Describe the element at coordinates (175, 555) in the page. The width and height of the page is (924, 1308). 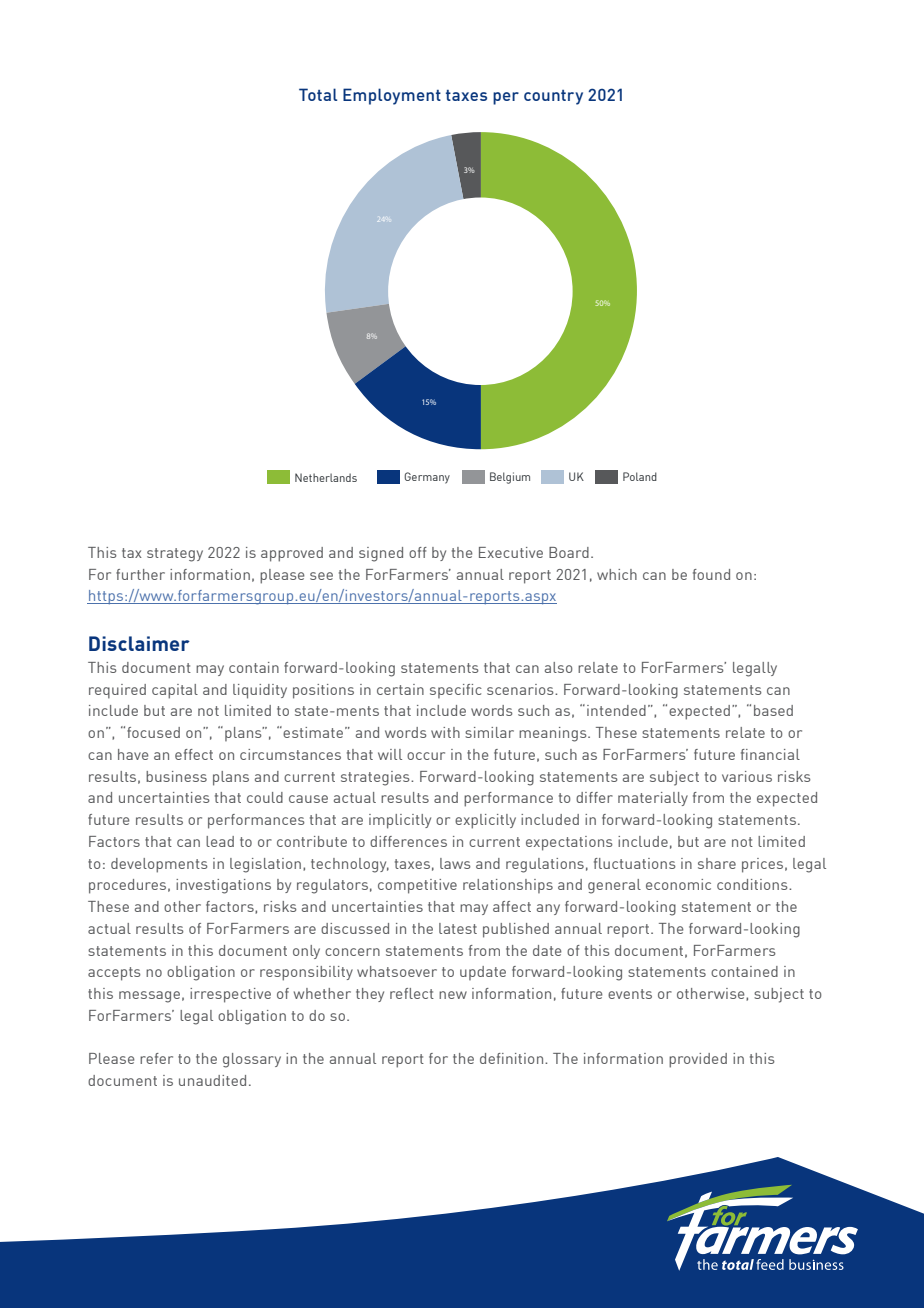
I see `strategy` at that location.
